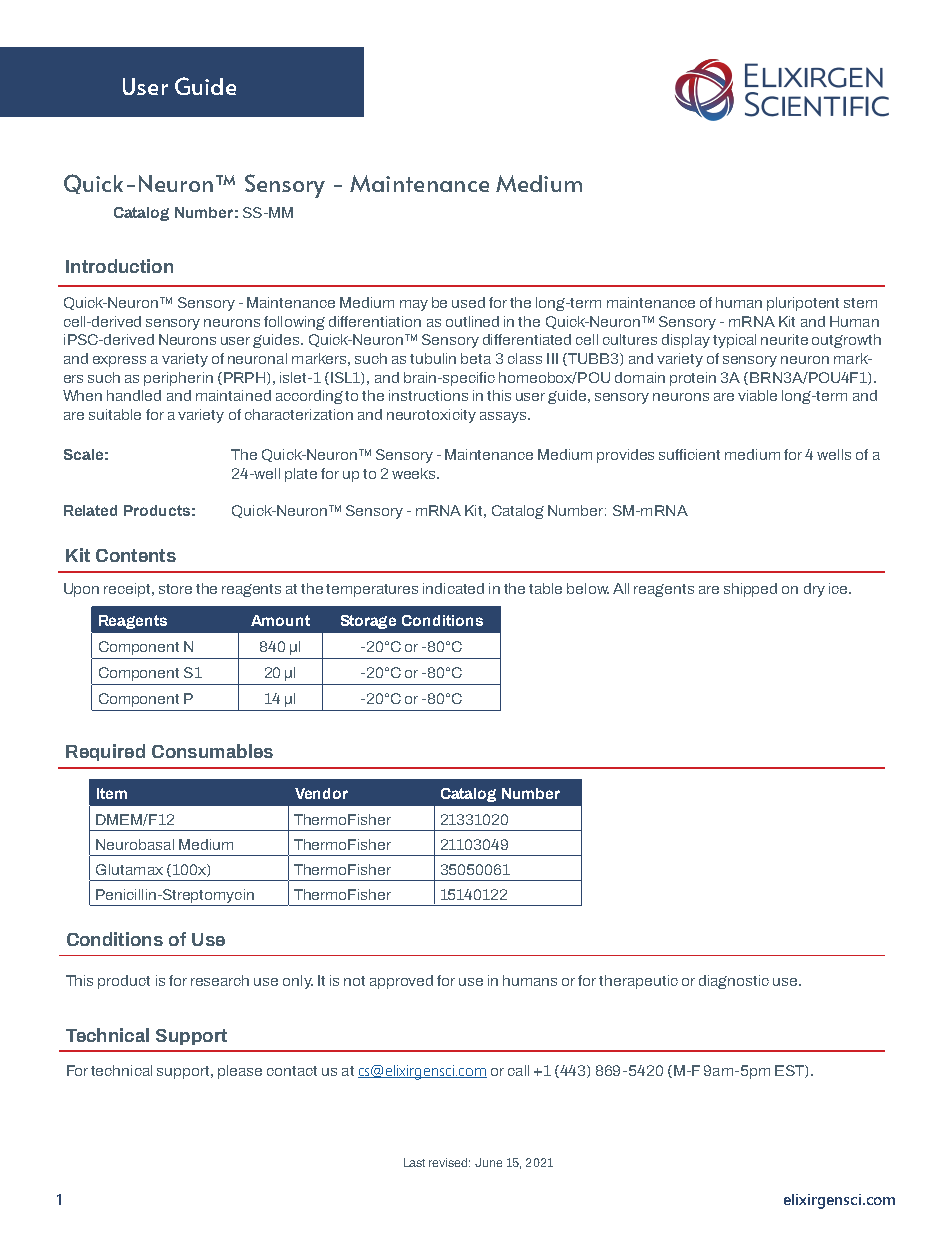 The width and height of the screenshot is (952, 1233). I want to click on please, so click(240, 1072).
